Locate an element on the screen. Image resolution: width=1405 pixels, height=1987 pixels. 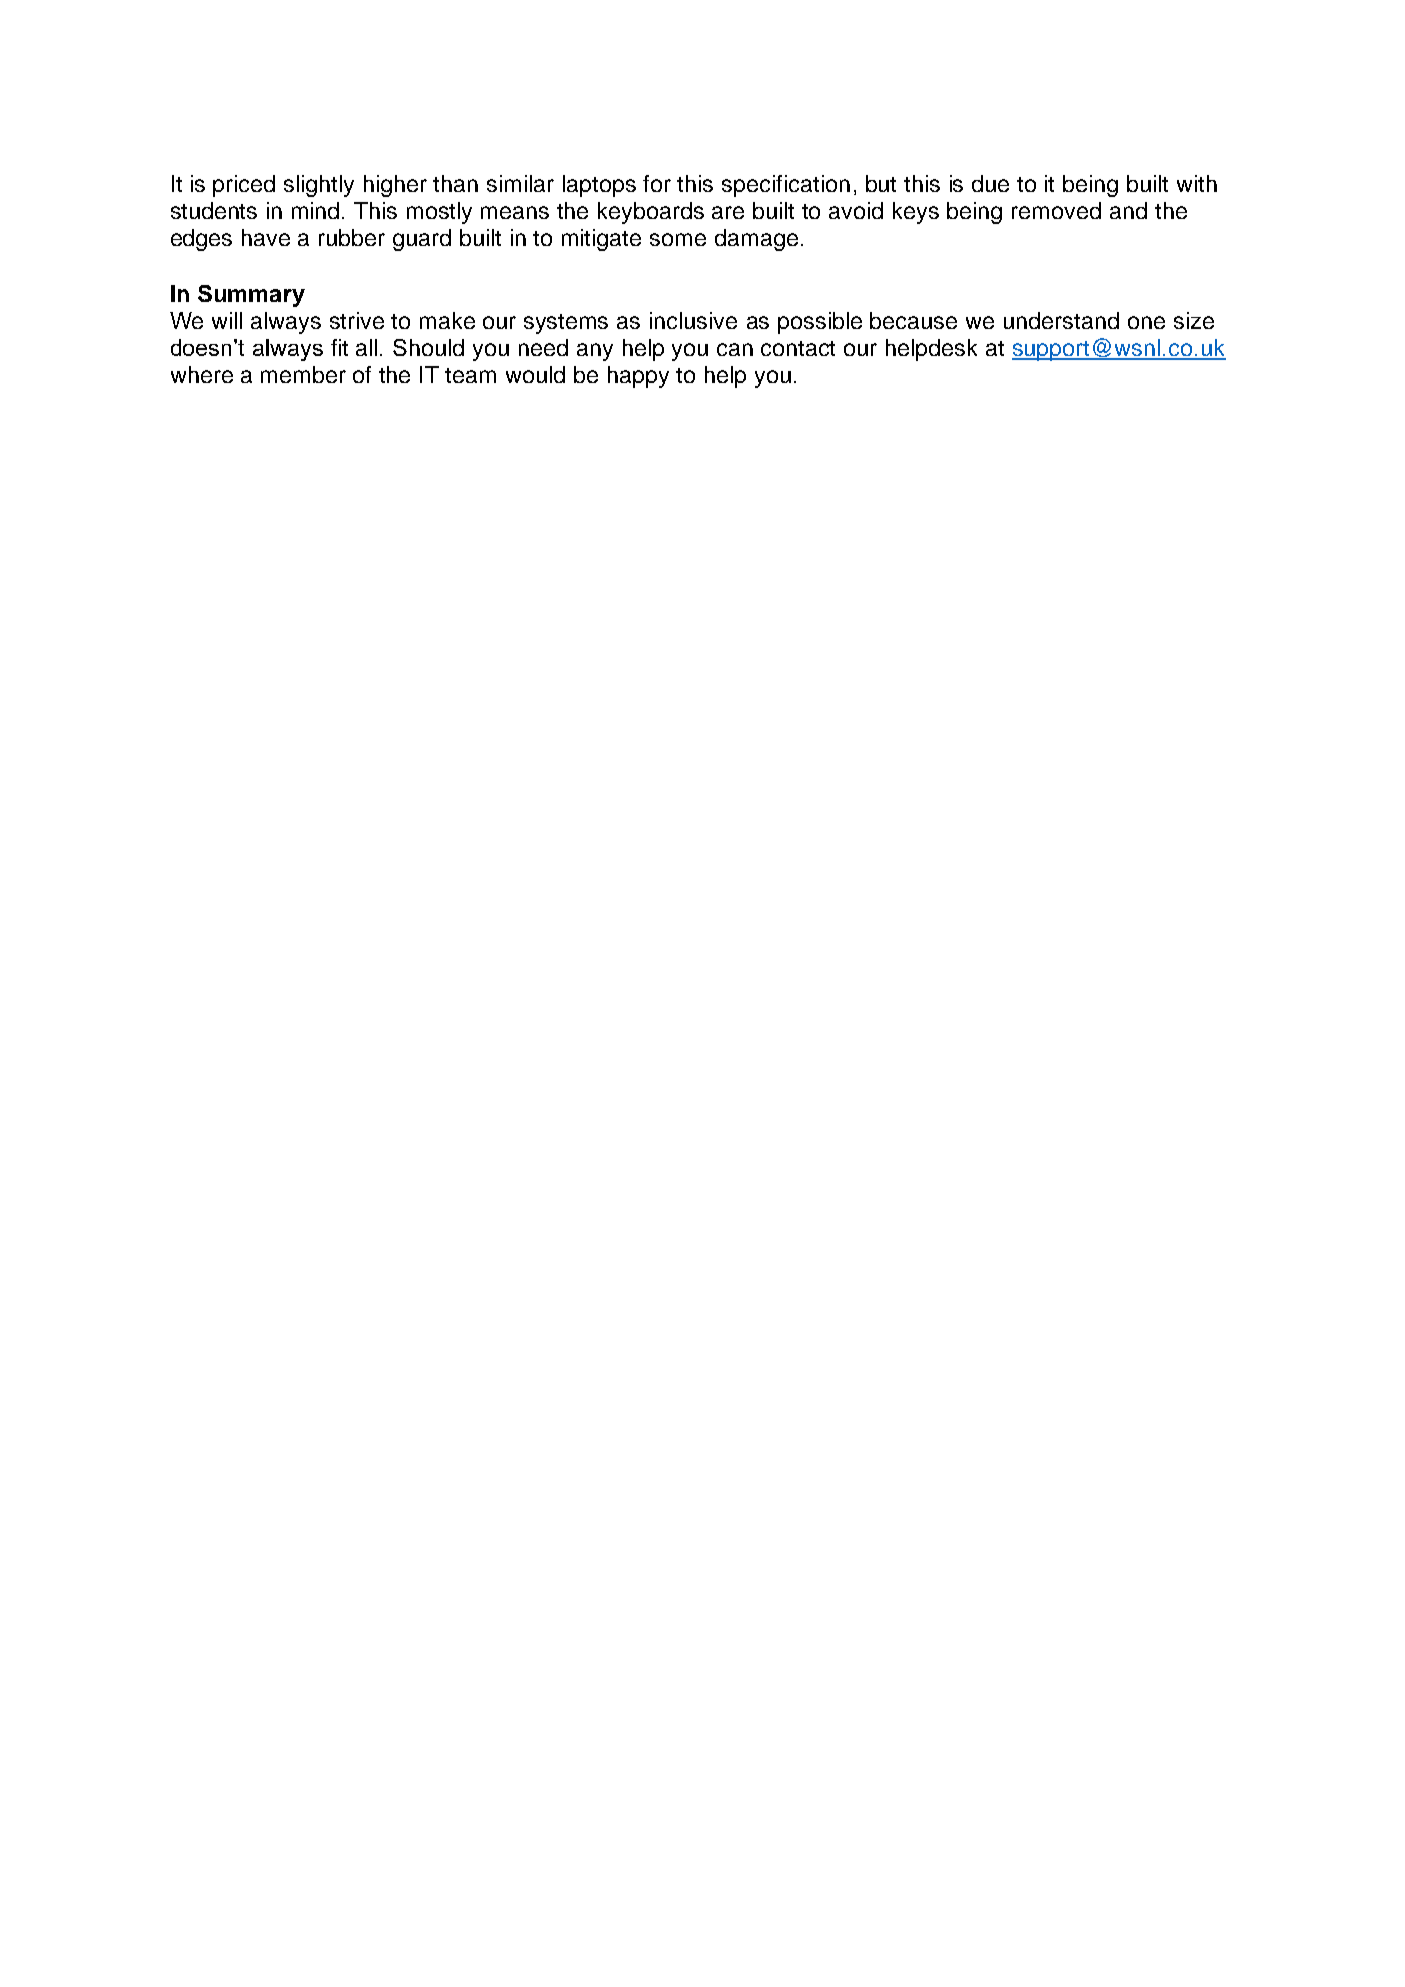
due is located at coordinates (990, 183).
